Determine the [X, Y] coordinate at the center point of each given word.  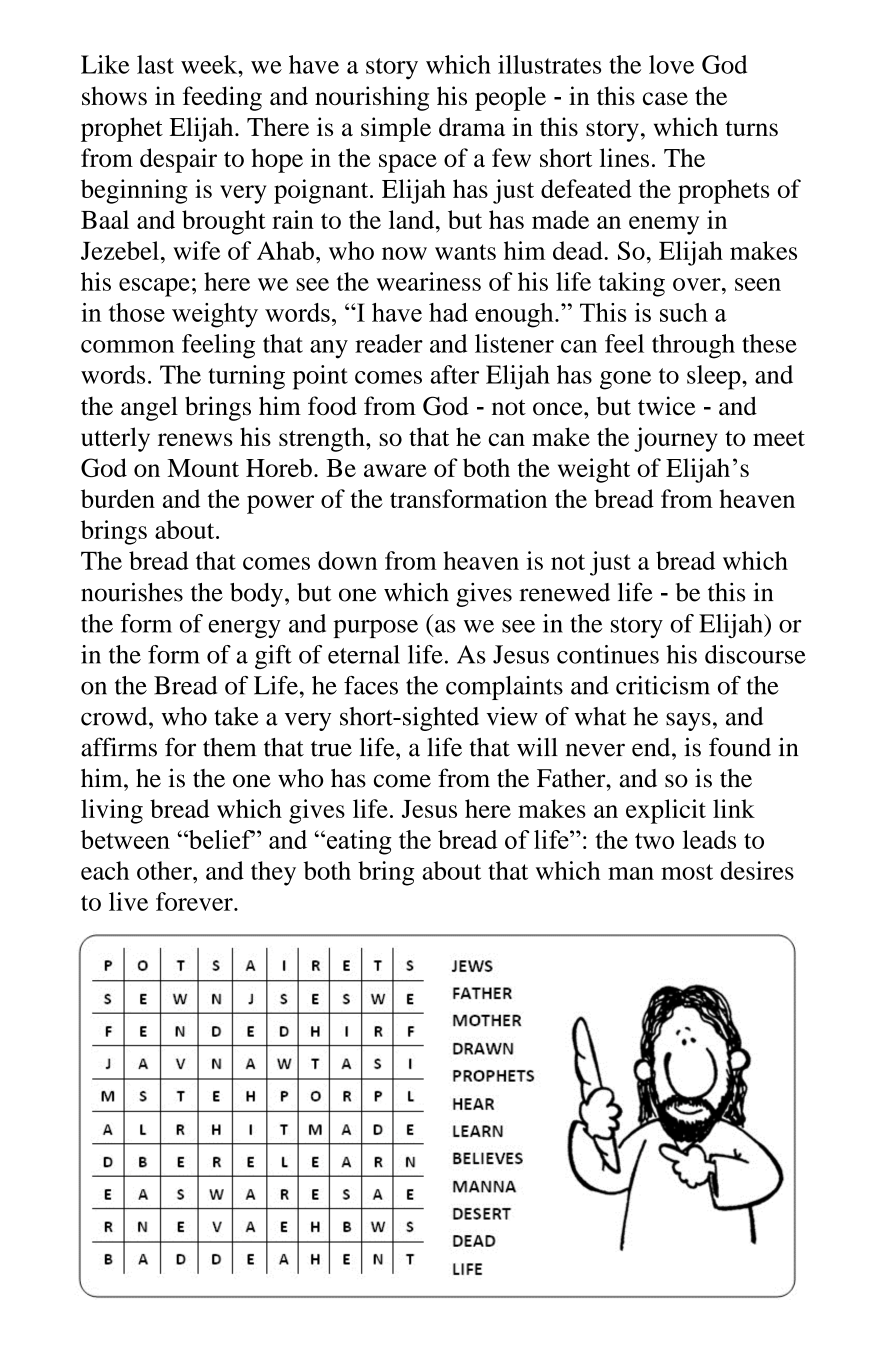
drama [472, 126]
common [127, 346]
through [693, 346]
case [665, 98]
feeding [222, 98]
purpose [375, 629]
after [455, 374]
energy [244, 629]
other [165, 870]
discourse [755, 654]
